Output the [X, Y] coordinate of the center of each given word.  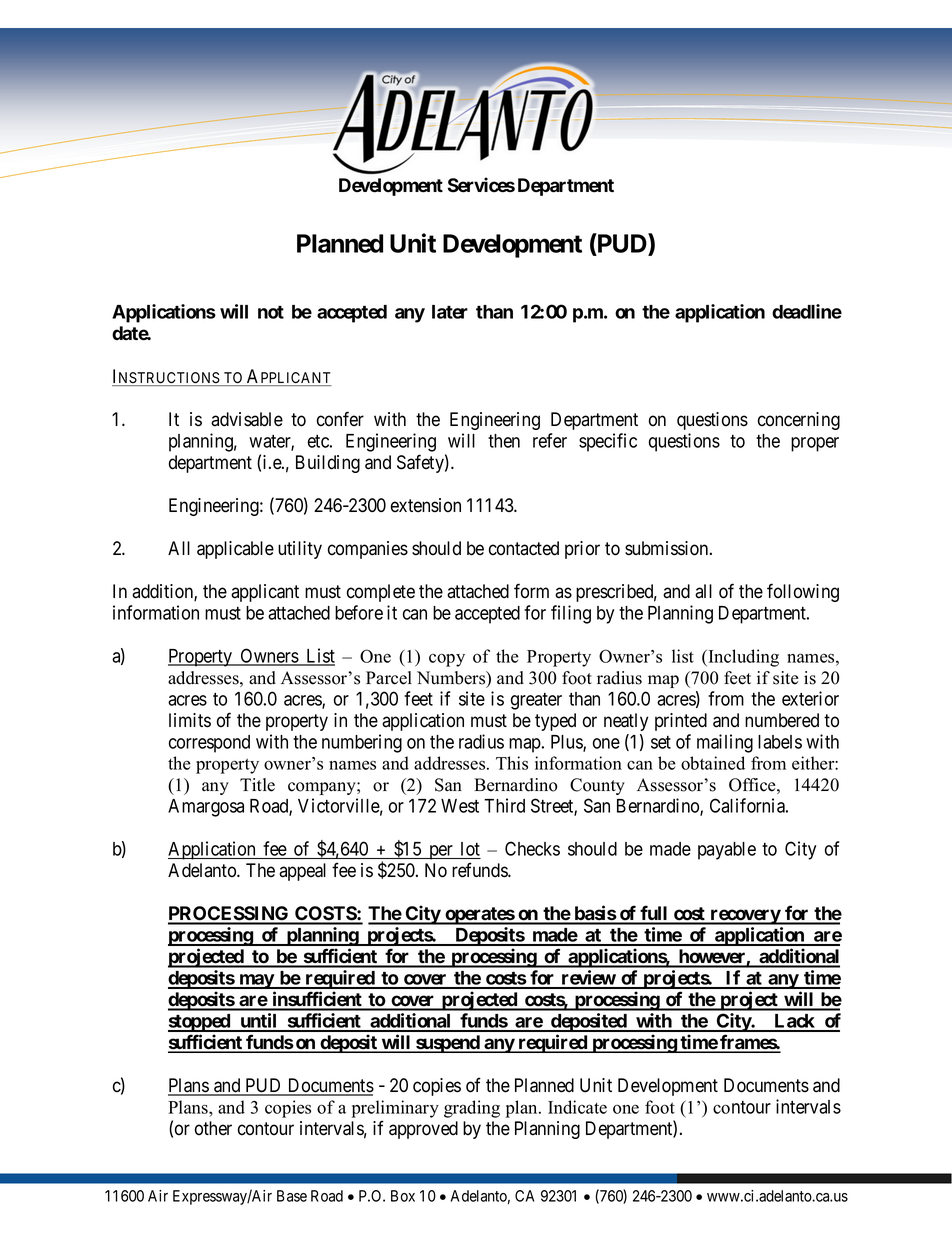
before [359, 612]
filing [571, 614]
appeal [302, 872]
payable [727, 851]
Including [742, 658]
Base [292, 1196]
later [450, 312]
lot [469, 850]
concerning [799, 421]
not [271, 312]
